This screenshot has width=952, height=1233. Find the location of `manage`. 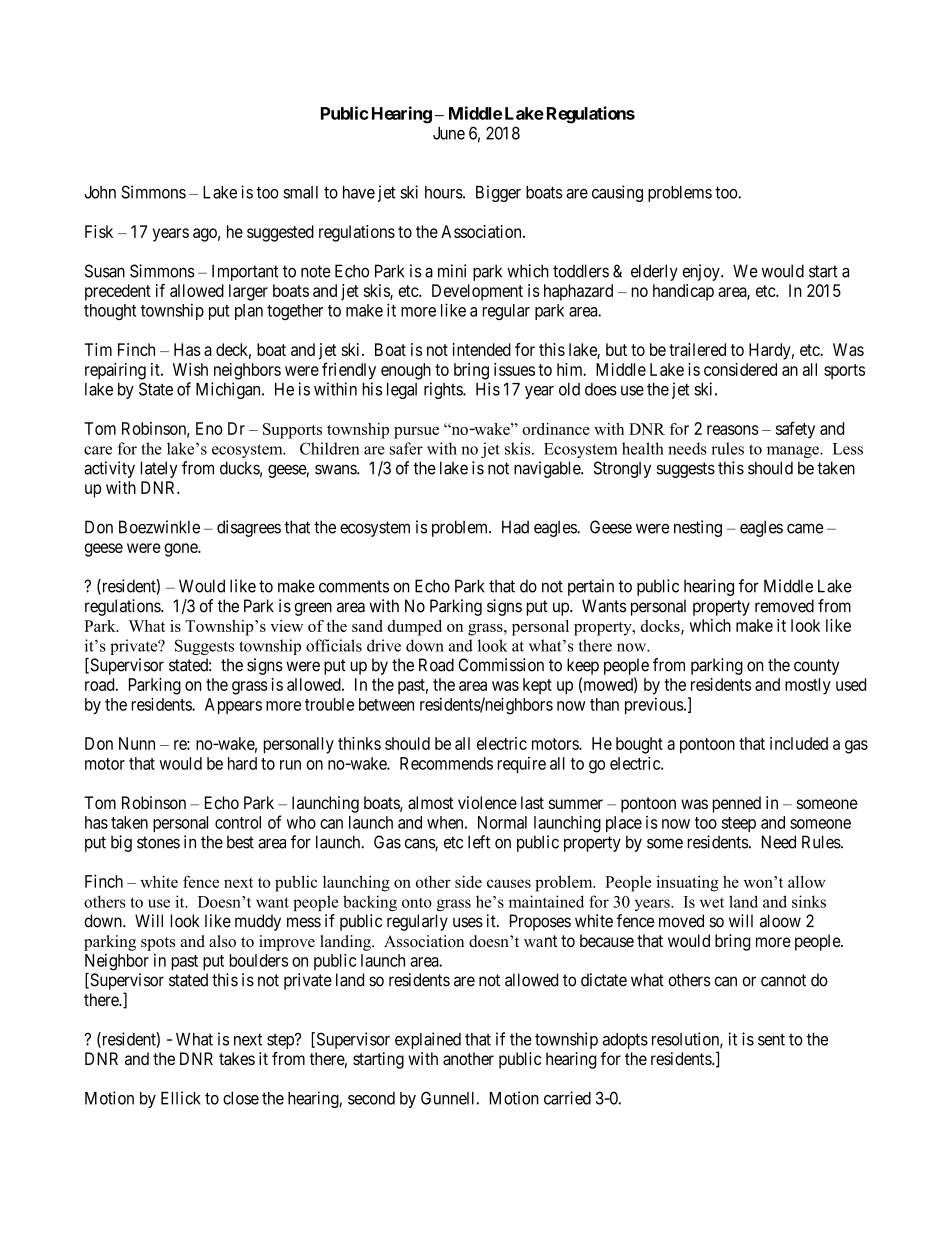

manage is located at coordinates (794, 452).
